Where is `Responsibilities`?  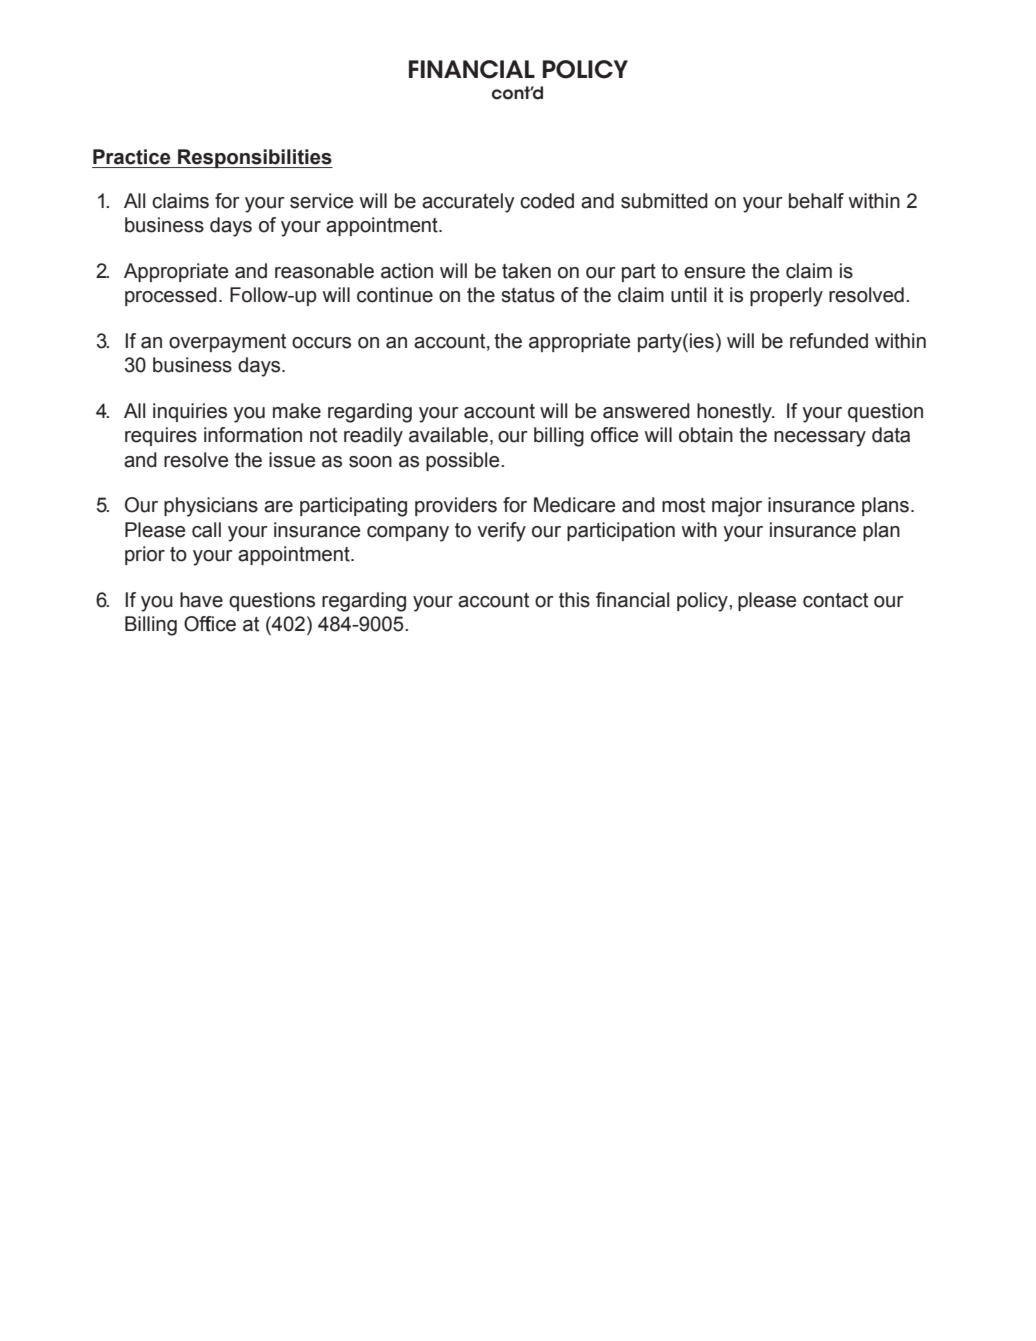 Responsibilities is located at coordinates (254, 158).
